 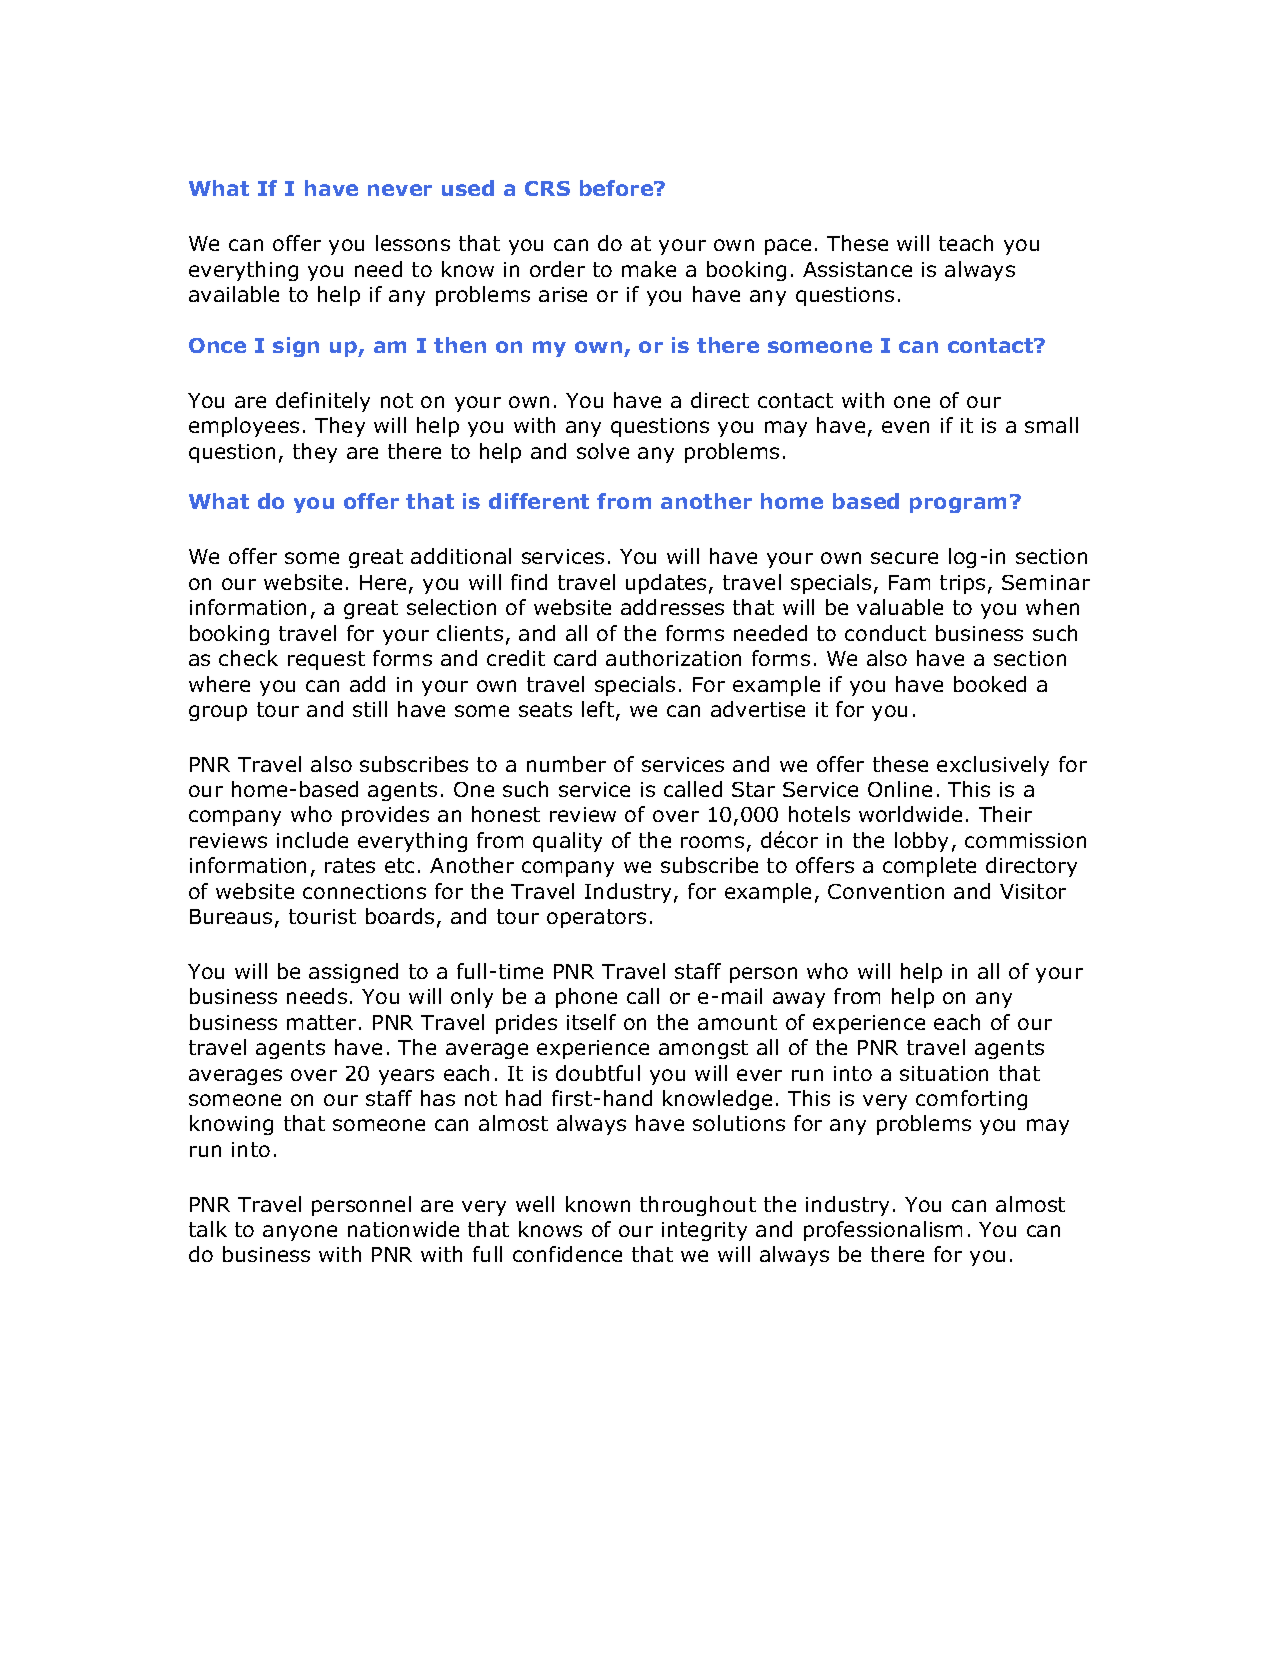 I want to click on anyone, so click(x=300, y=1233).
